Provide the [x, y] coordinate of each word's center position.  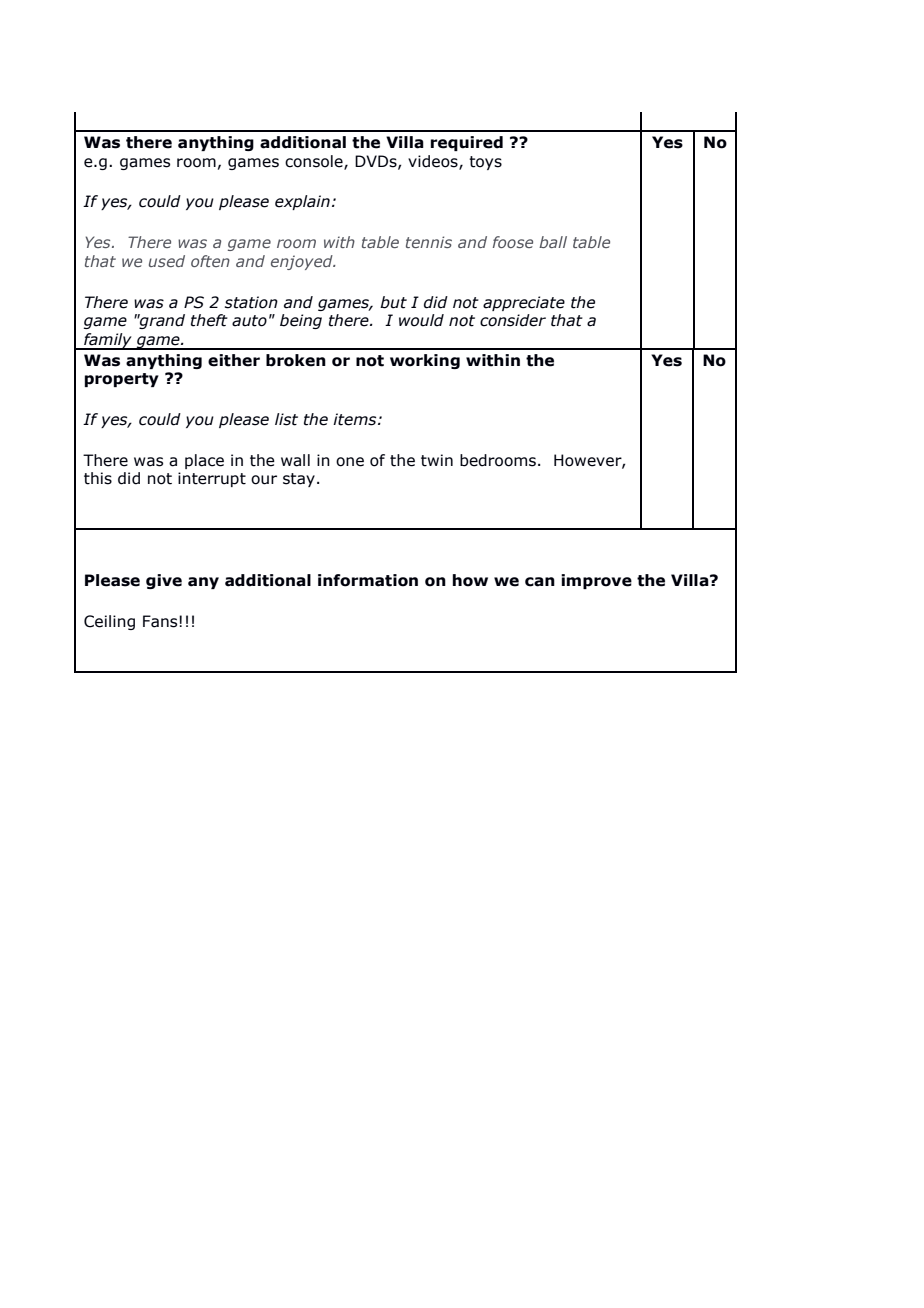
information [368, 580]
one [350, 462]
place [204, 461]
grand [161, 321]
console [315, 162]
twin [437, 460]
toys [485, 163]
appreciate [524, 303]
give [164, 581]
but [393, 302]
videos [434, 162]
